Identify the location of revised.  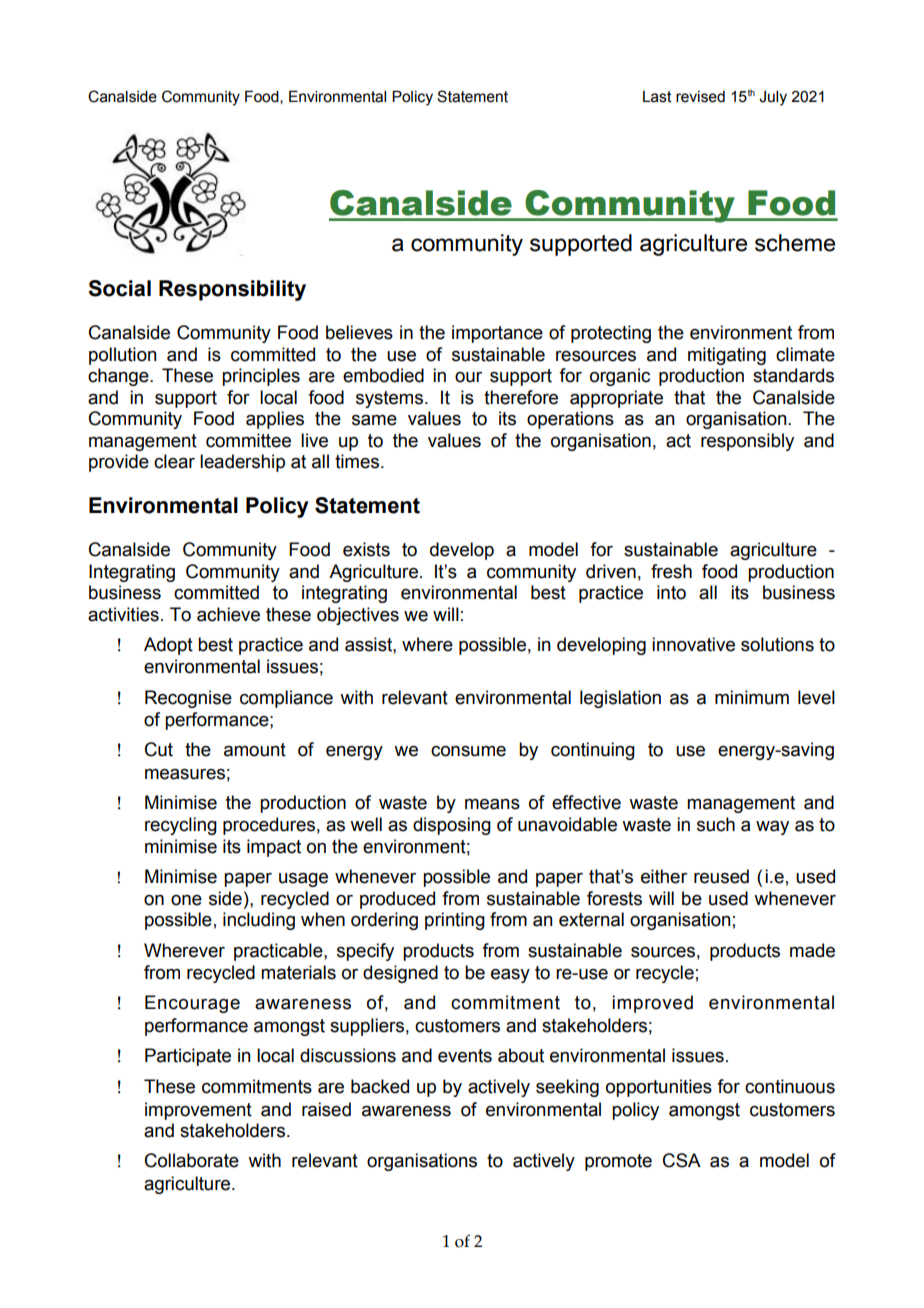
(700, 97).
